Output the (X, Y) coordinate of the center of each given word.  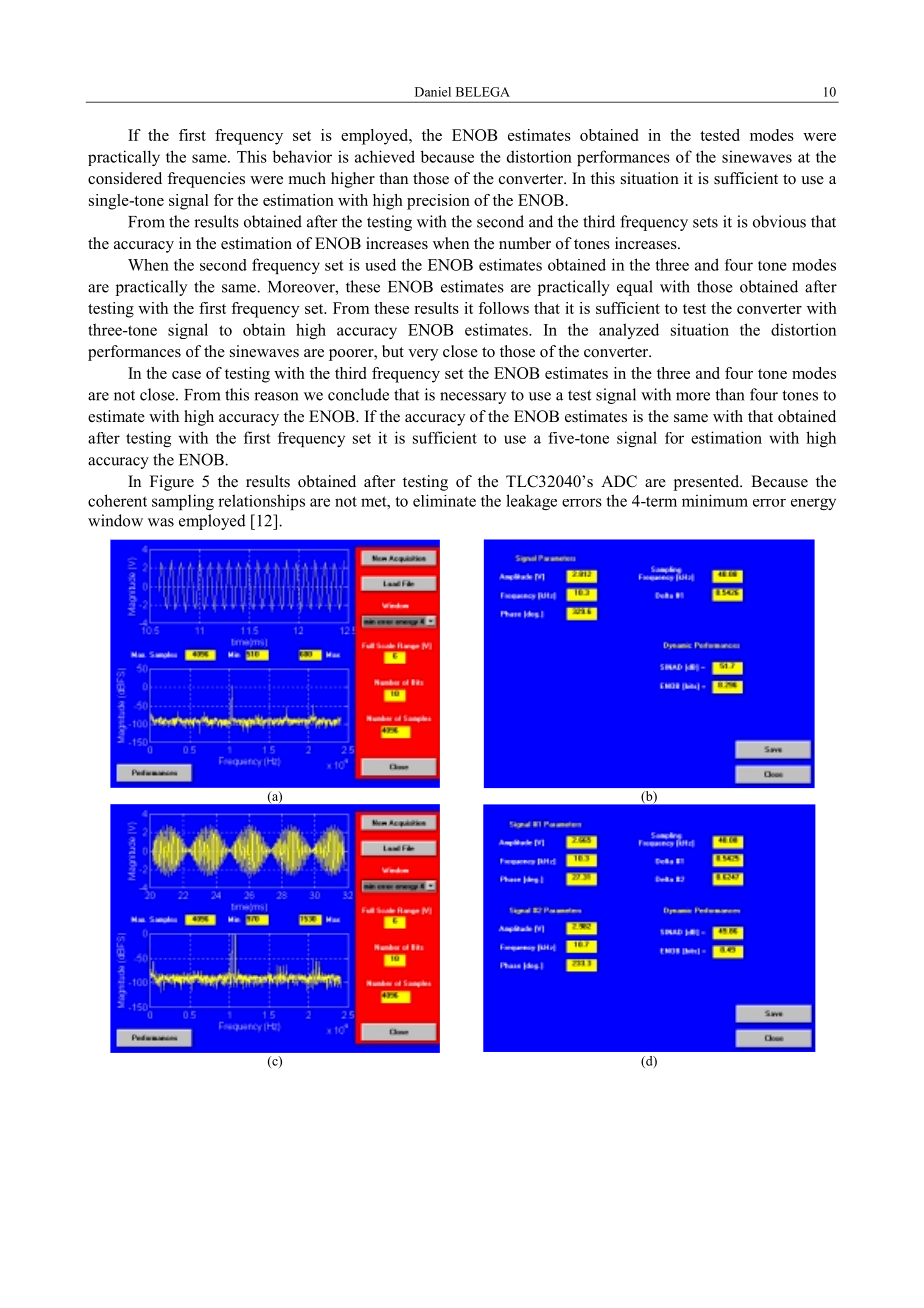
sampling (183, 502)
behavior (302, 156)
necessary (473, 398)
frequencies (206, 180)
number (525, 243)
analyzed (629, 331)
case (186, 375)
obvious (779, 221)
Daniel (433, 92)
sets (705, 222)
